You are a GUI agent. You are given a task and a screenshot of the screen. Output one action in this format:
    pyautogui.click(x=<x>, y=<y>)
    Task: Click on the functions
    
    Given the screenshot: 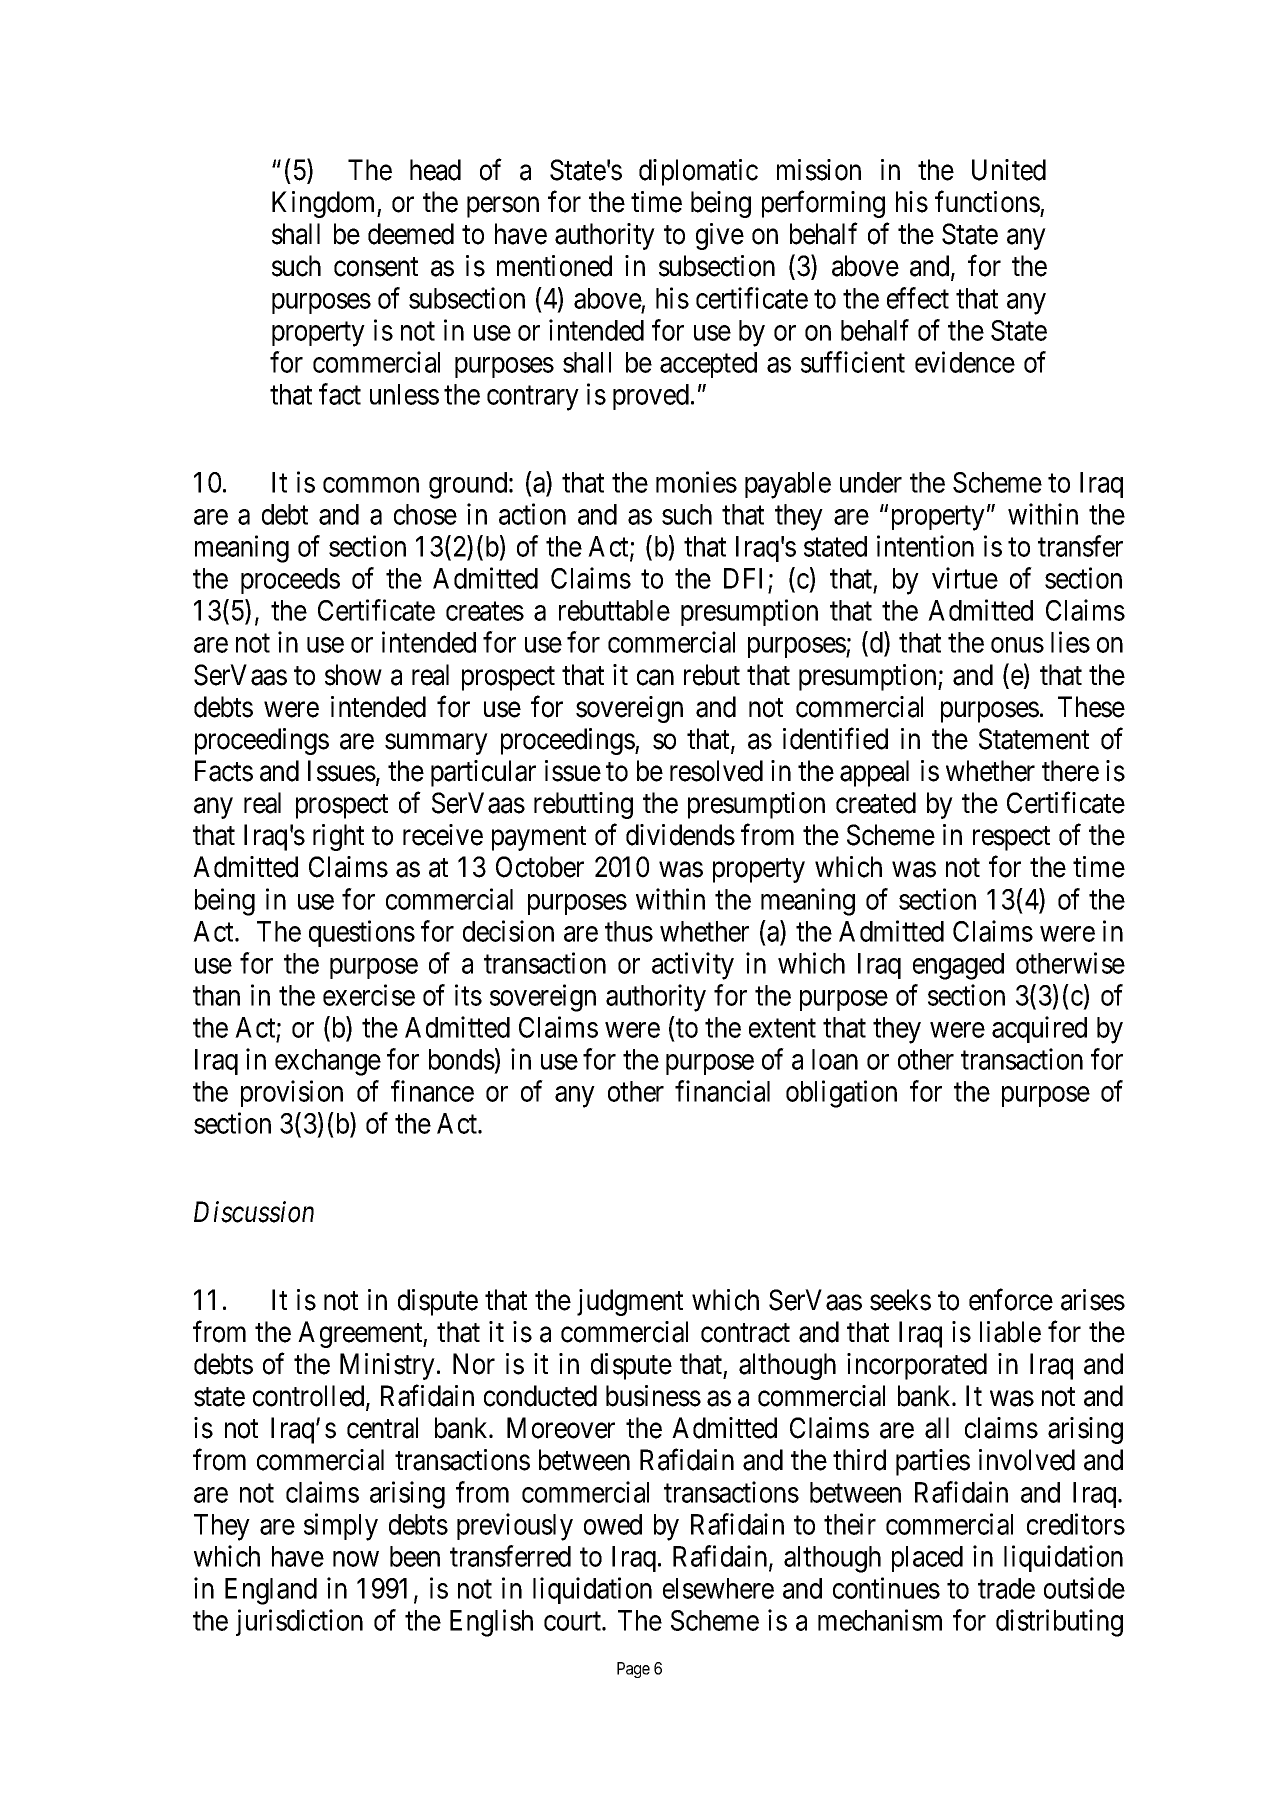 What is the action you would take?
    pyautogui.click(x=987, y=202)
